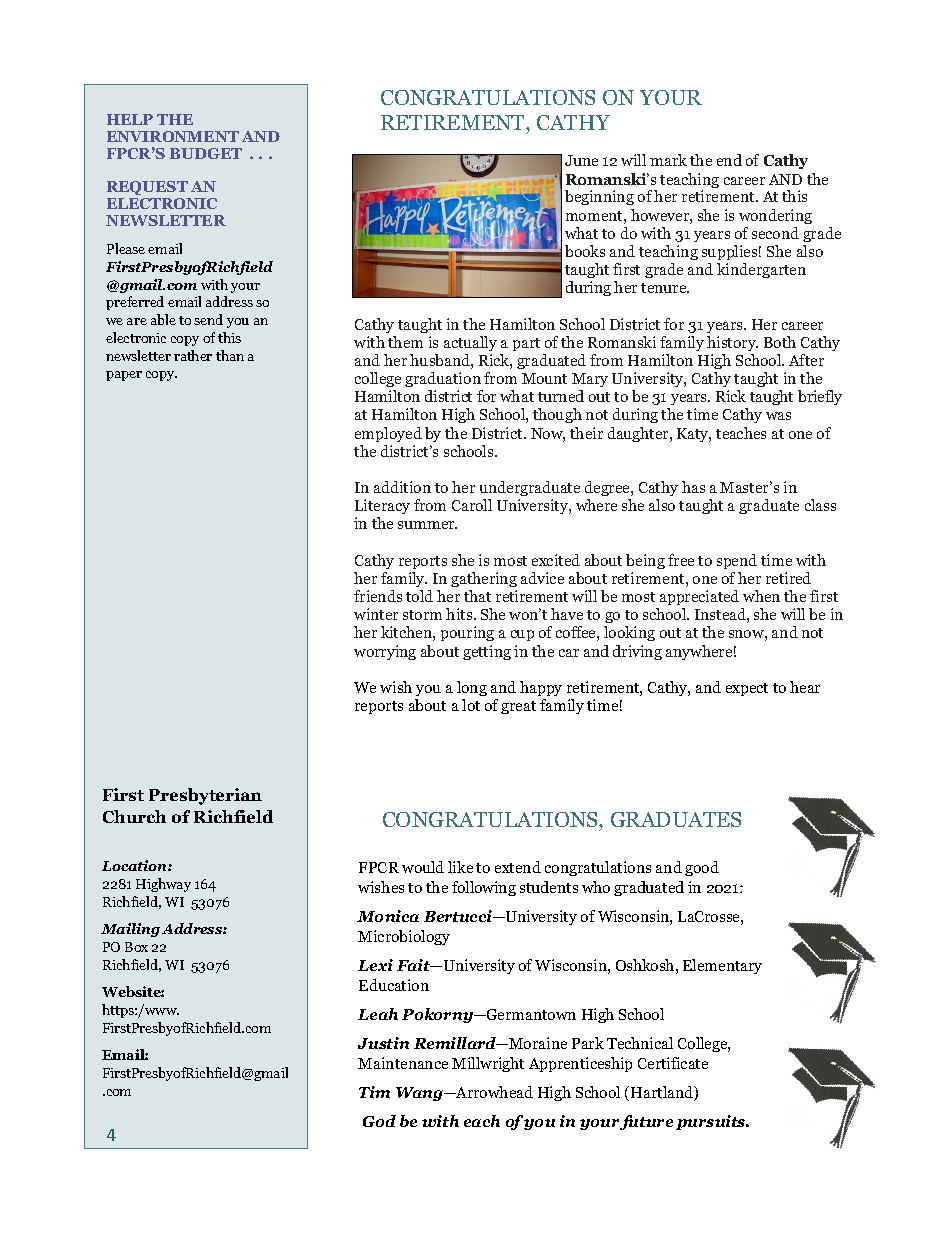 The height and width of the image is (1233, 952). I want to click on God, so click(379, 1121).
